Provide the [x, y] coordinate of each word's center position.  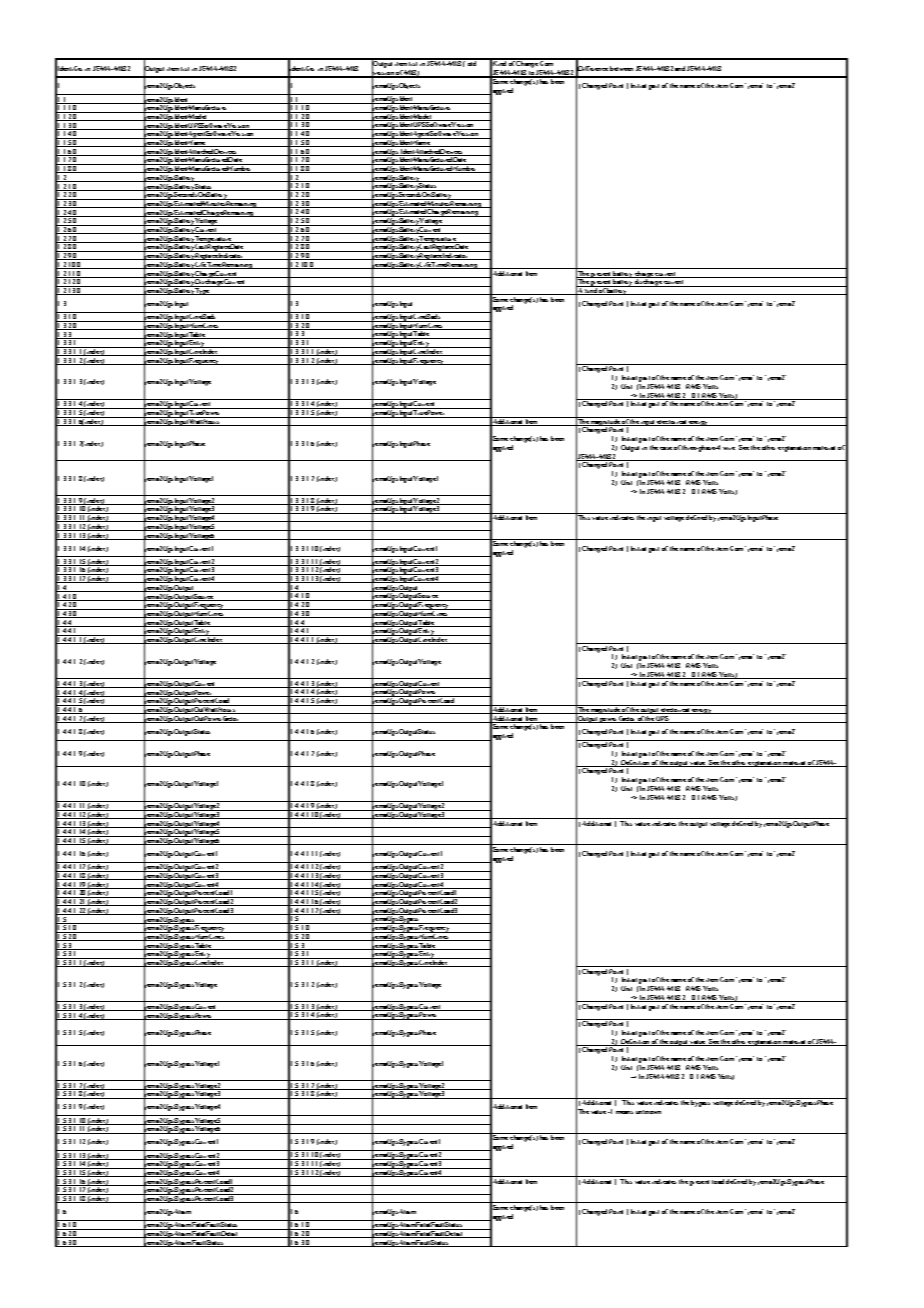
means [624, 1112]
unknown [648, 1112]
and [680, 68]
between [621, 68]
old [472, 62]
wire [729, 448]
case [666, 448]
